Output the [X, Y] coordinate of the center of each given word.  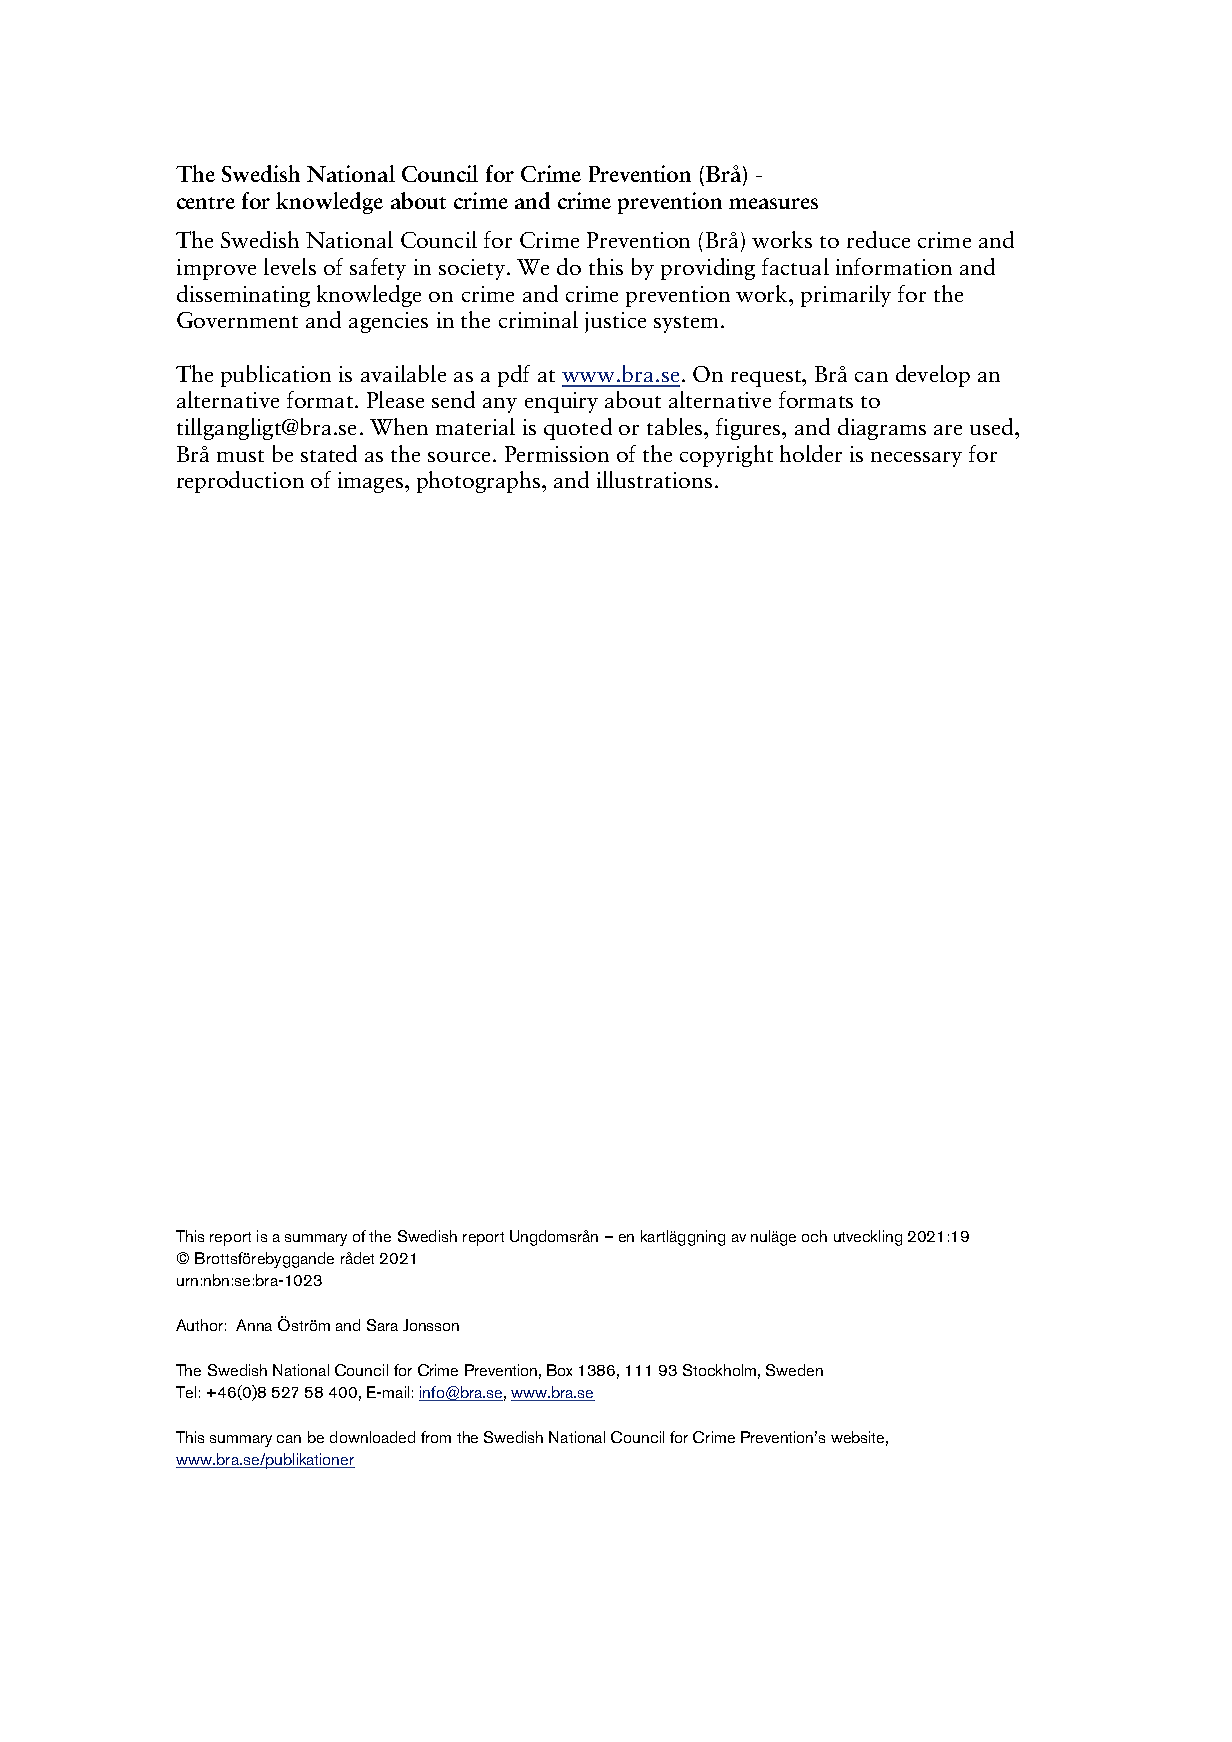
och [814, 1236]
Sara [382, 1325]
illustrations [654, 479]
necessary [916, 459]
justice [615, 322]
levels [290, 266]
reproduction [240, 482]
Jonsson [431, 1325]
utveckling [868, 1238]
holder [811, 453]
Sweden [794, 1370]
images [370, 482]
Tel [186, 1392]
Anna [254, 1325]
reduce [878, 239]
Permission [557, 454]
